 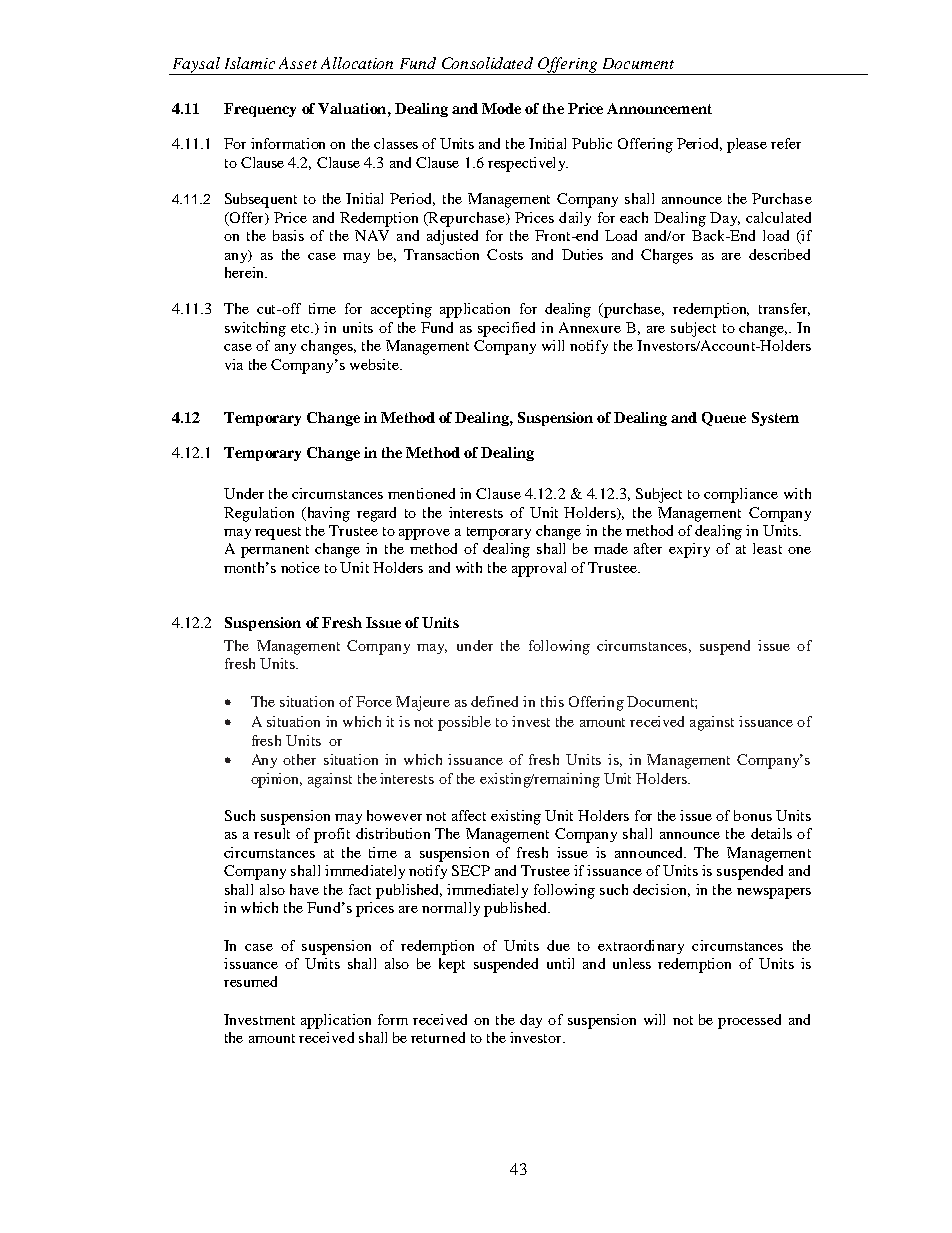 What do you see at coordinates (469, 815) in the page?
I see `affect` at bounding box center [469, 815].
